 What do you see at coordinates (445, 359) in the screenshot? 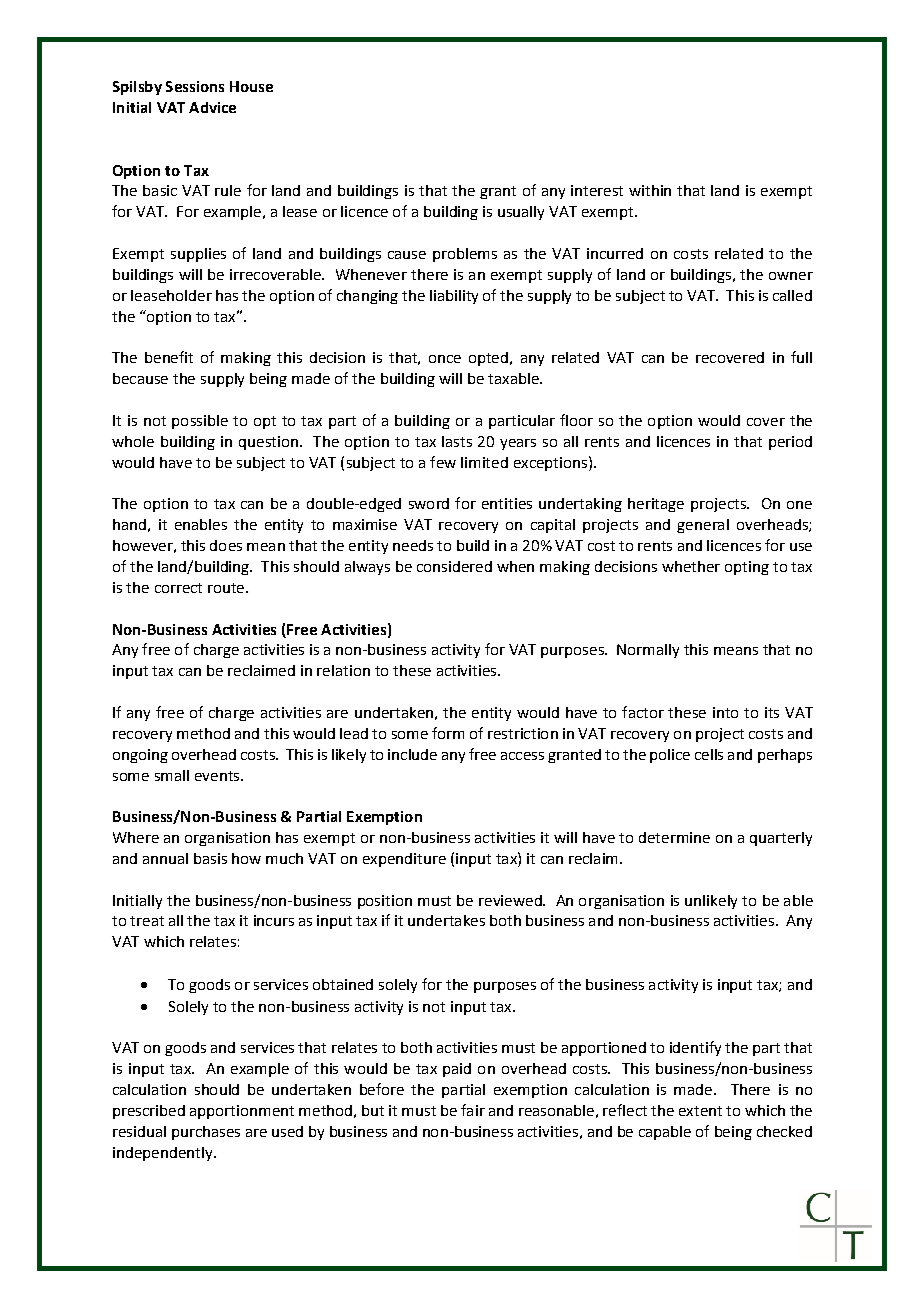
I see `once` at bounding box center [445, 359].
